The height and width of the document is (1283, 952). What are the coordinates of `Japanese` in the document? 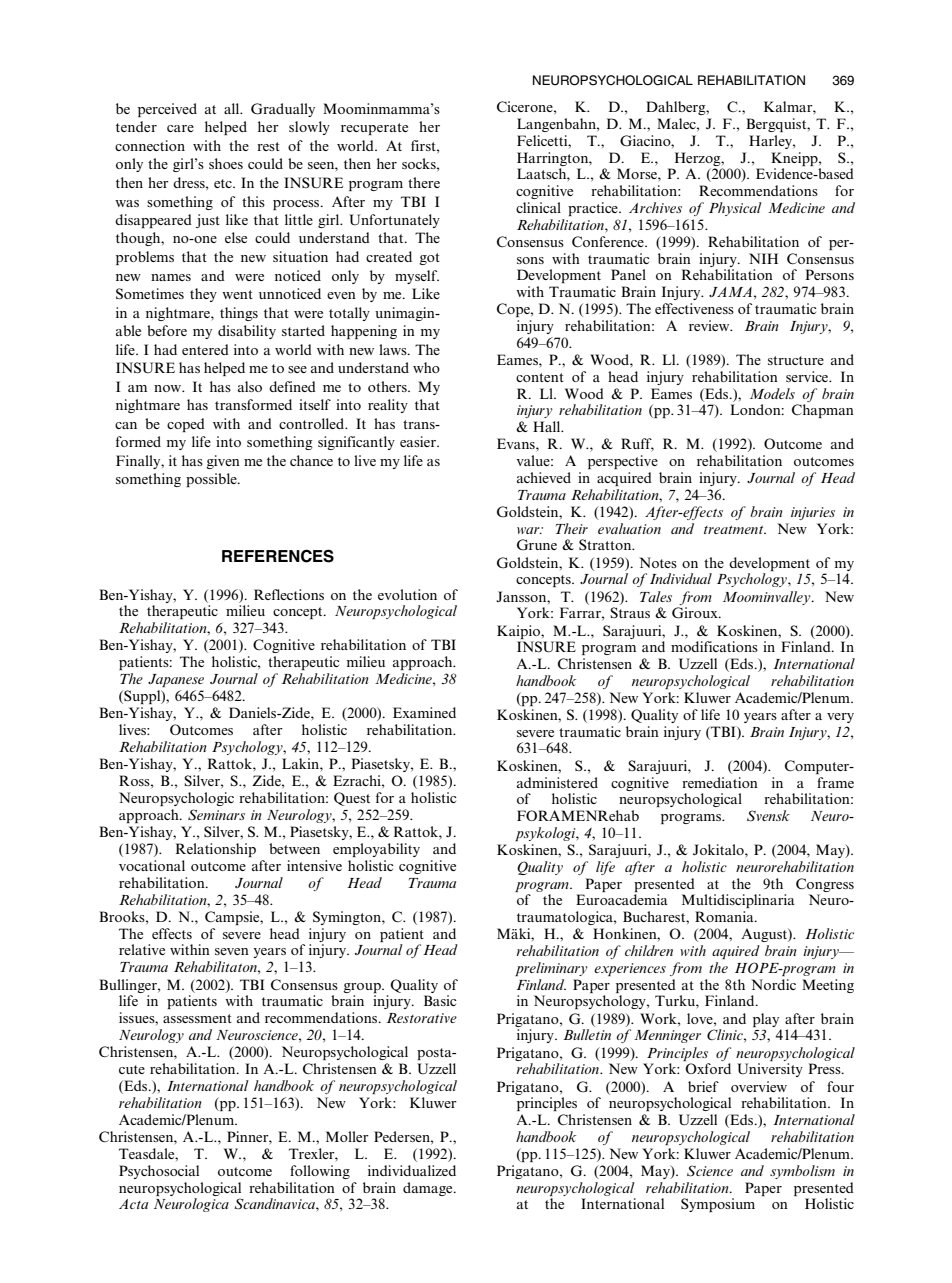 It's located at (176, 680).
